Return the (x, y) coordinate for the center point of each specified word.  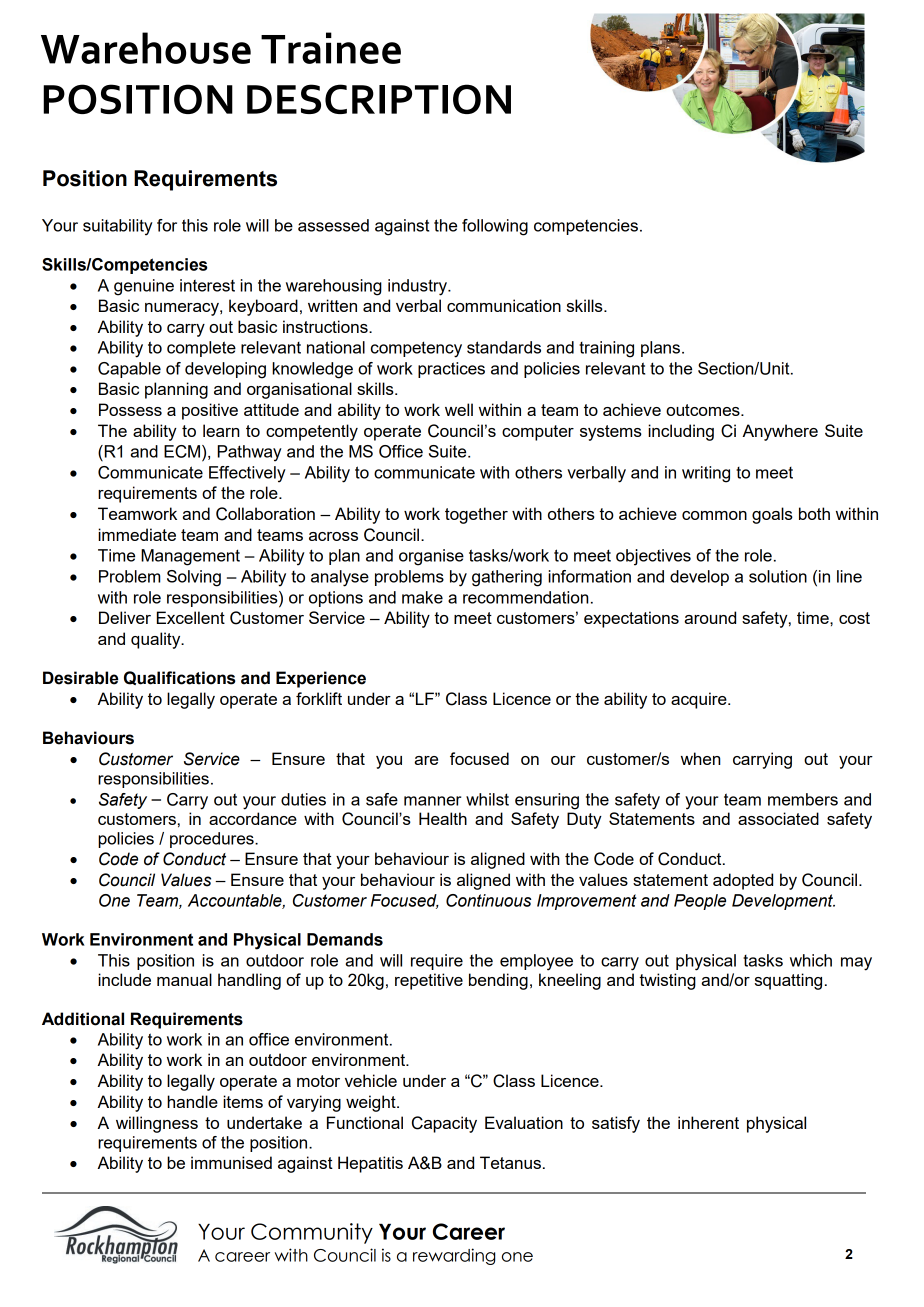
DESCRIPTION (379, 99)
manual (184, 979)
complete (201, 349)
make (422, 597)
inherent (708, 1122)
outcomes (704, 410)
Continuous (489, 900)
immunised (231, 1162)
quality (157, 640)
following (495, 227)
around (710, 617)
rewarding (454, 1256)
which (811, 960)
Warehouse (146, 48)
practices (451, 370)
